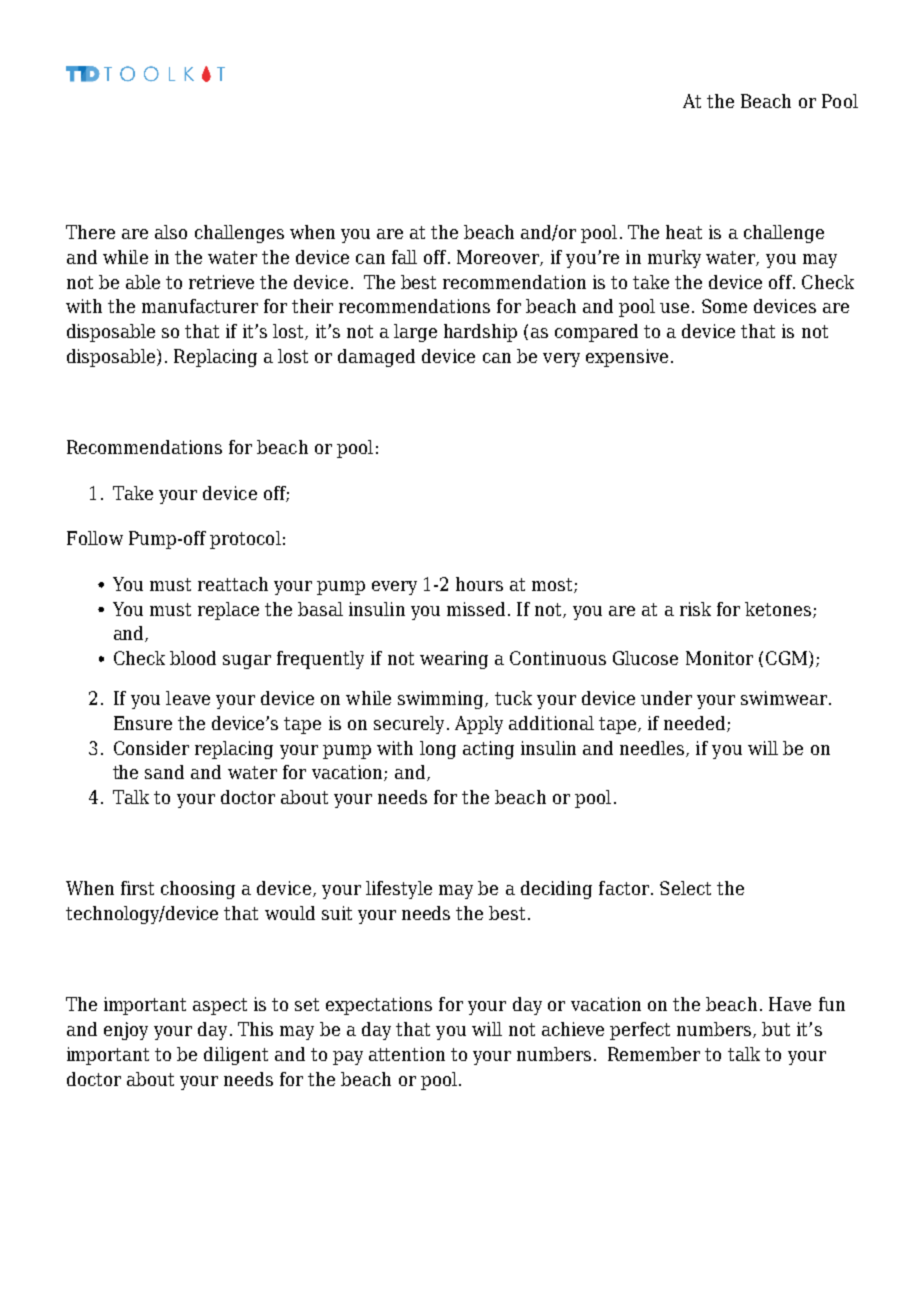  Describe the element at coordinates (696, 724) in the screenshot. I see `needed` at that location.
